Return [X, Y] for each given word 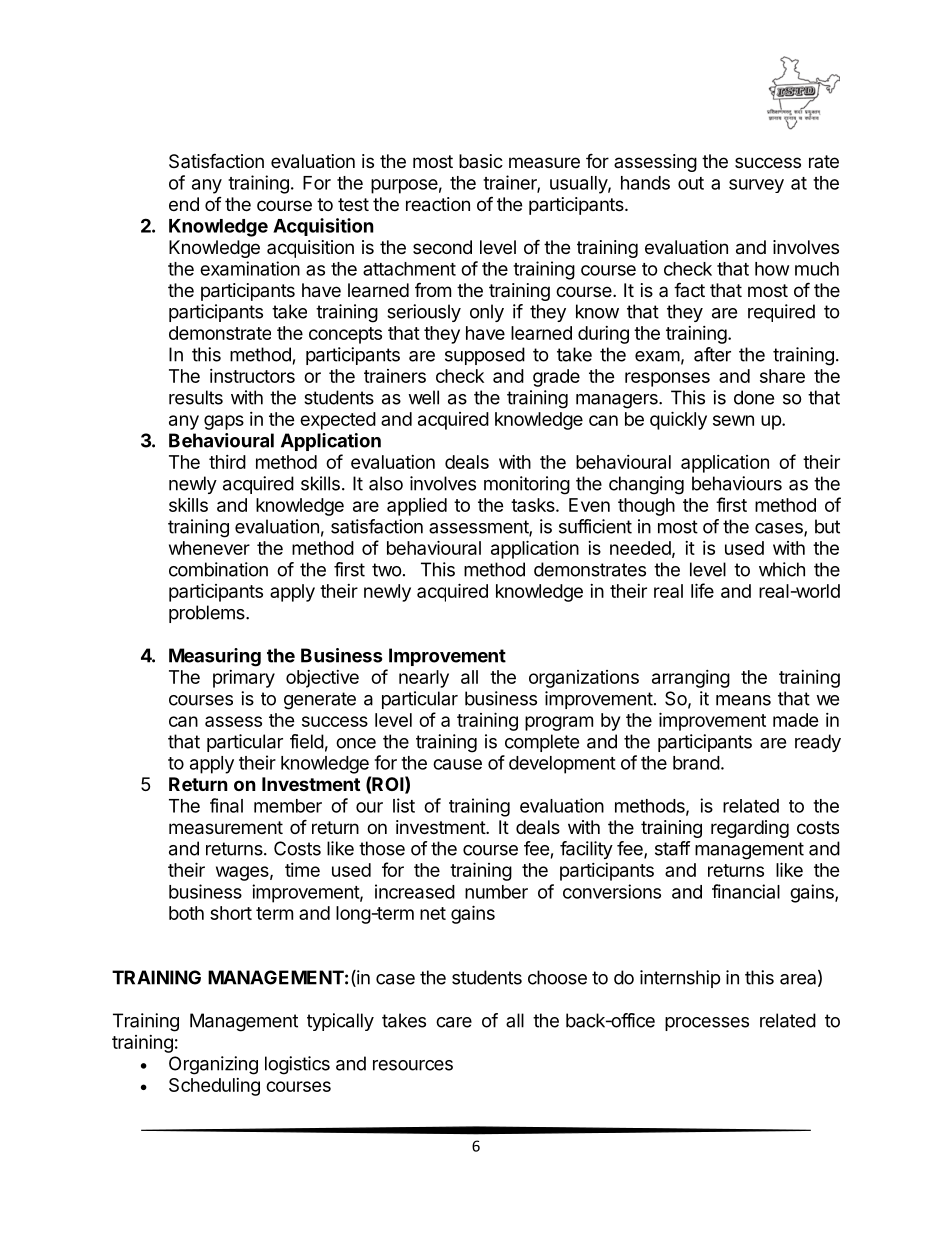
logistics [297, 1065]
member [288, 806]
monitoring [527, 485]
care [454, 1022]
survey [756, 186]
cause [457, 764]
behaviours [737, 483]
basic [481, 161]
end [184, 204]
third [227, 462]
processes [707, 1024]
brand [696, 763]
